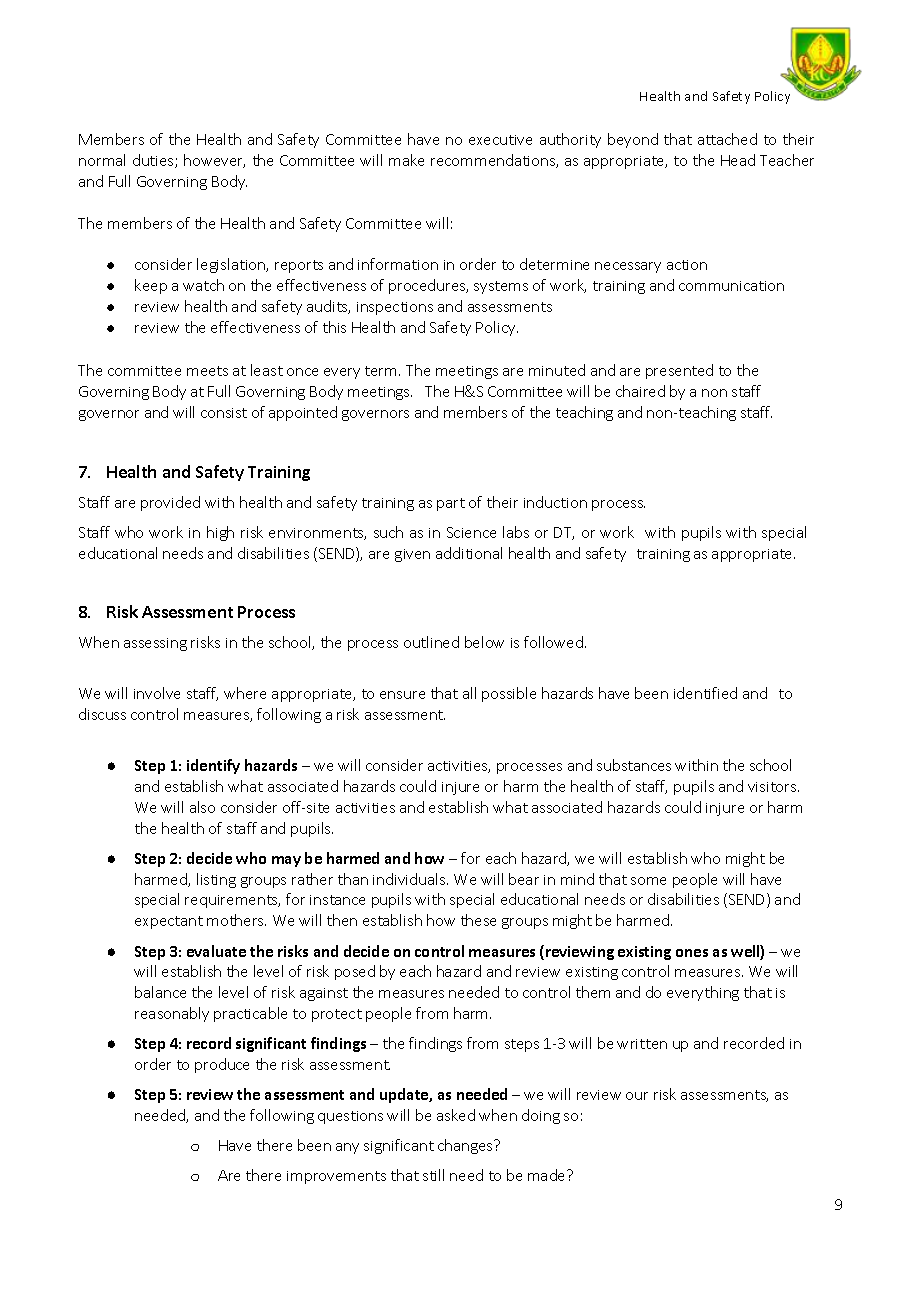 This image has height=1308, width=924. What do you see at coordinates (406, 160) in the image?
I see `make` at bounding box center [406, 160].
